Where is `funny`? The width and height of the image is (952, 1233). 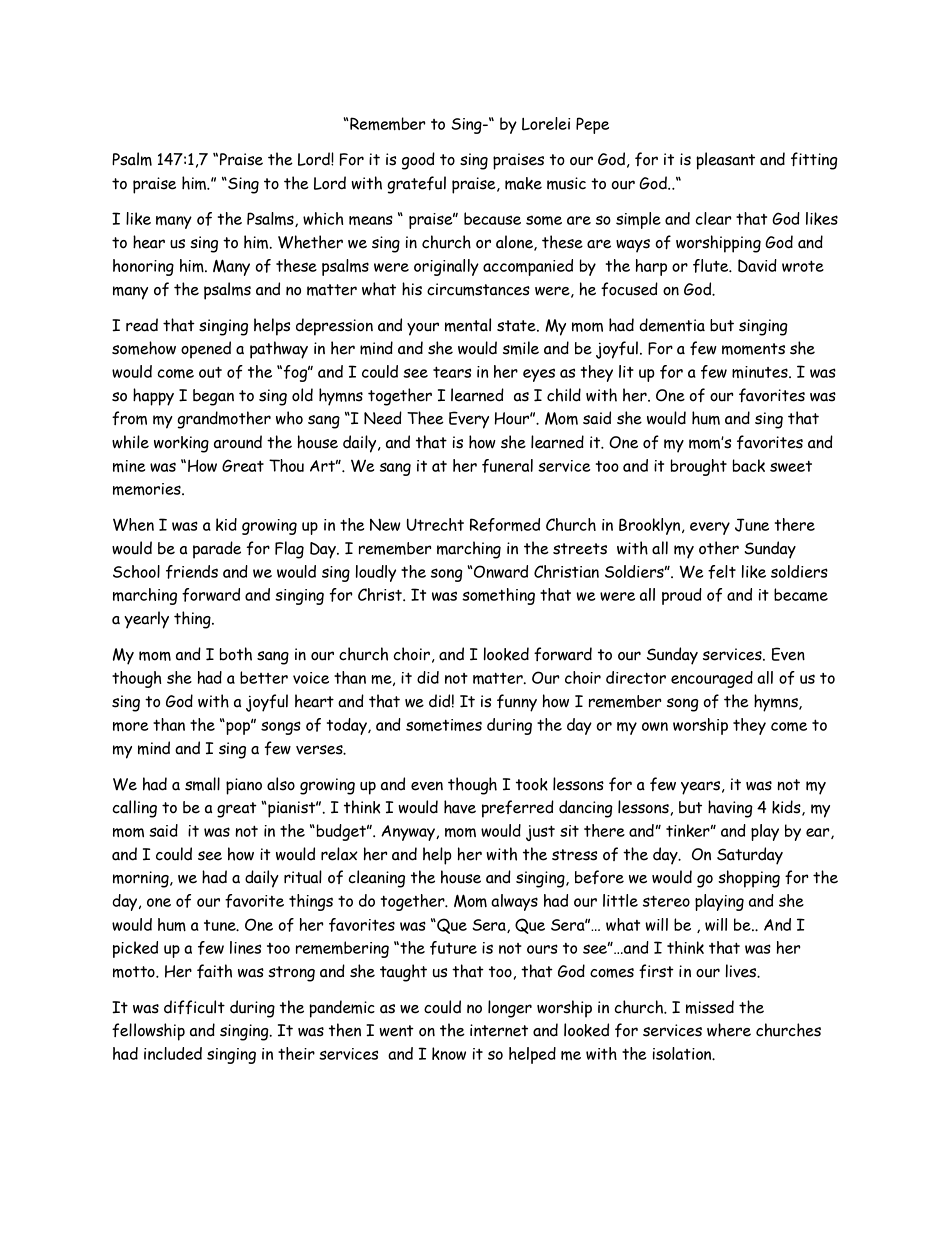
funny is located at coordinates (517, 703).
